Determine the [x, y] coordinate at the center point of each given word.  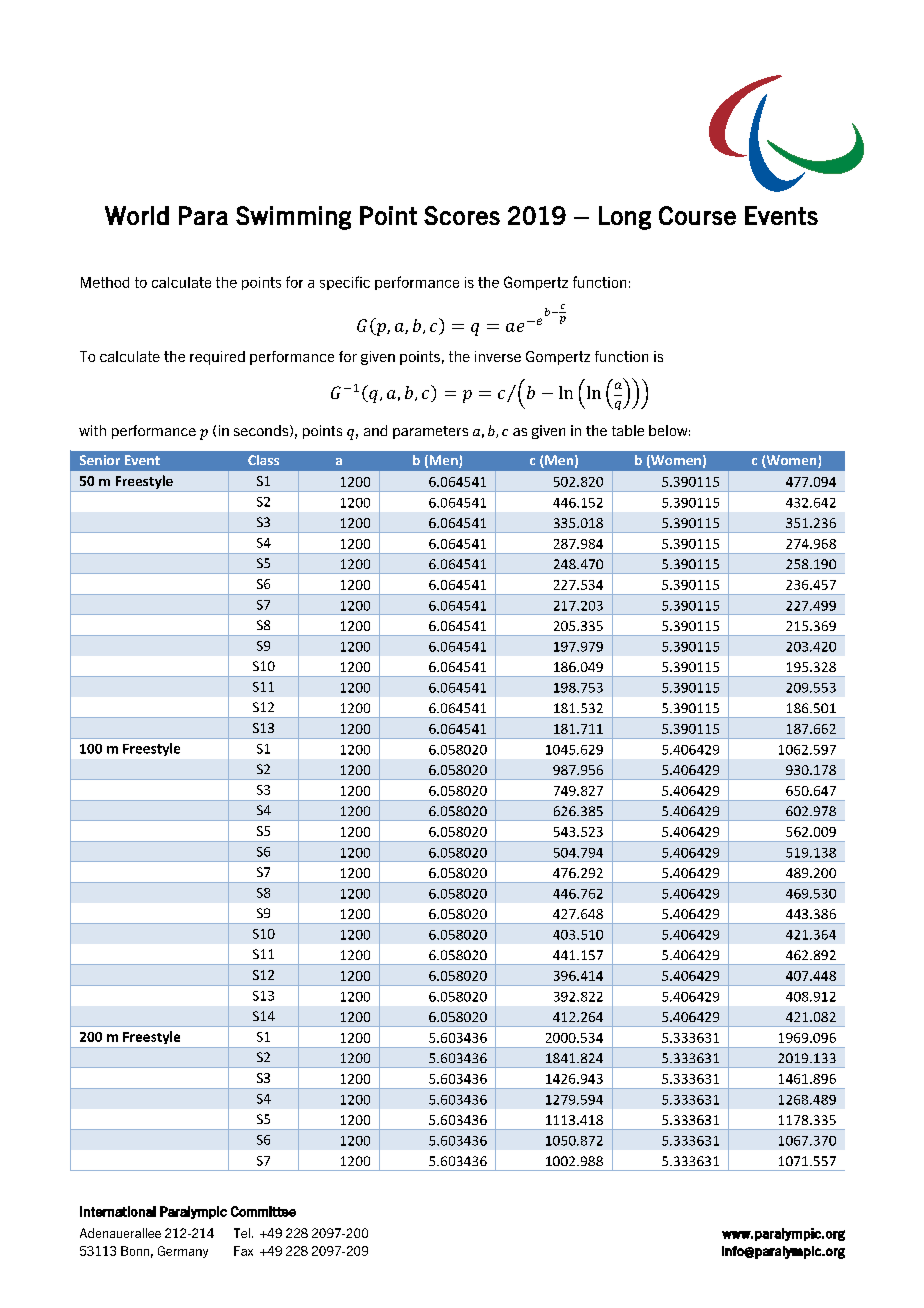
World [137, 215]
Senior [100, 460]
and [375, 430]
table [628, 430]
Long [625, 218]
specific [345, 283]
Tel [242, 1233]
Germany [183, 1252]
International [118, 1211]
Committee [263, 1211]
